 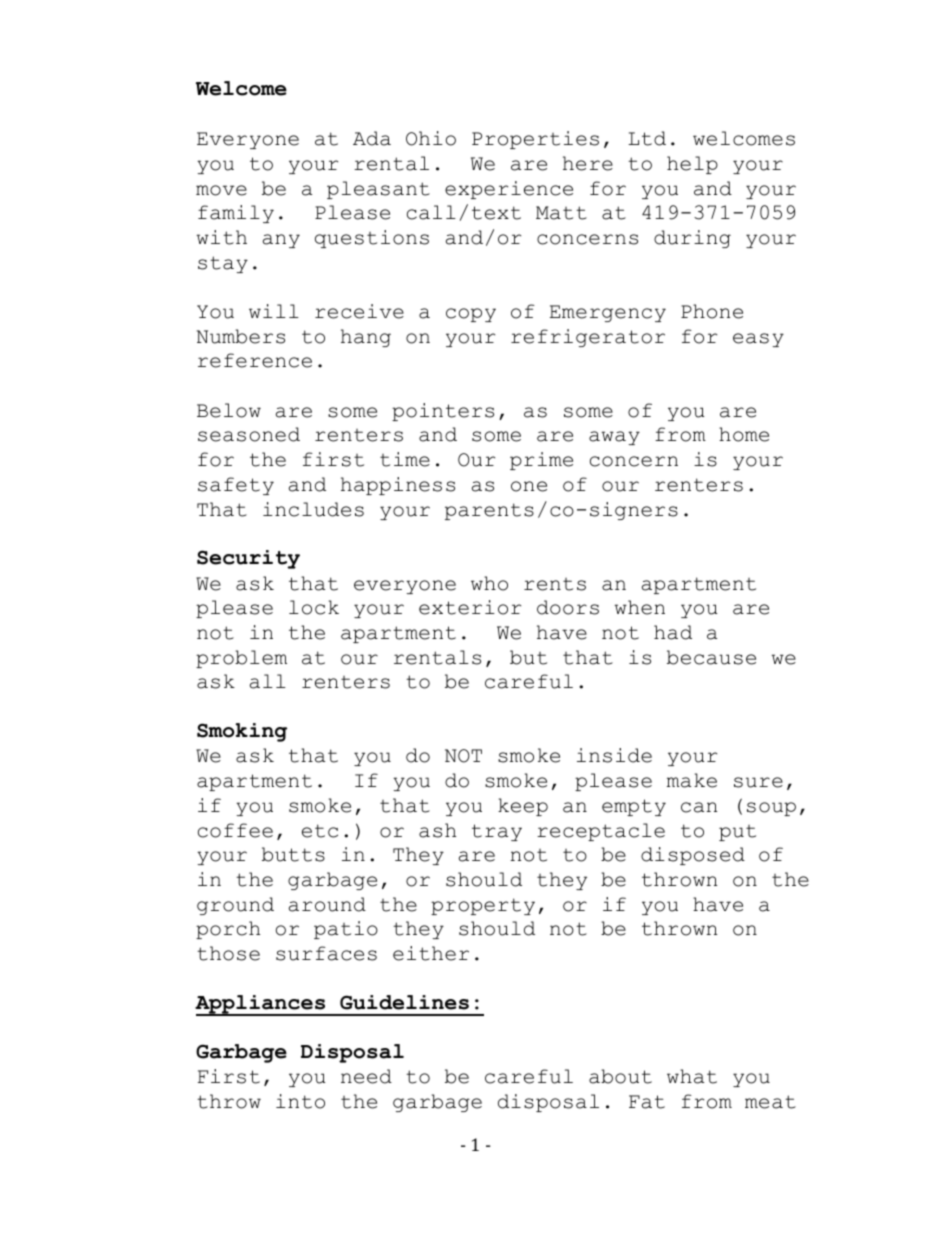 I want to click on exterior, so click(x=470, y=607).
